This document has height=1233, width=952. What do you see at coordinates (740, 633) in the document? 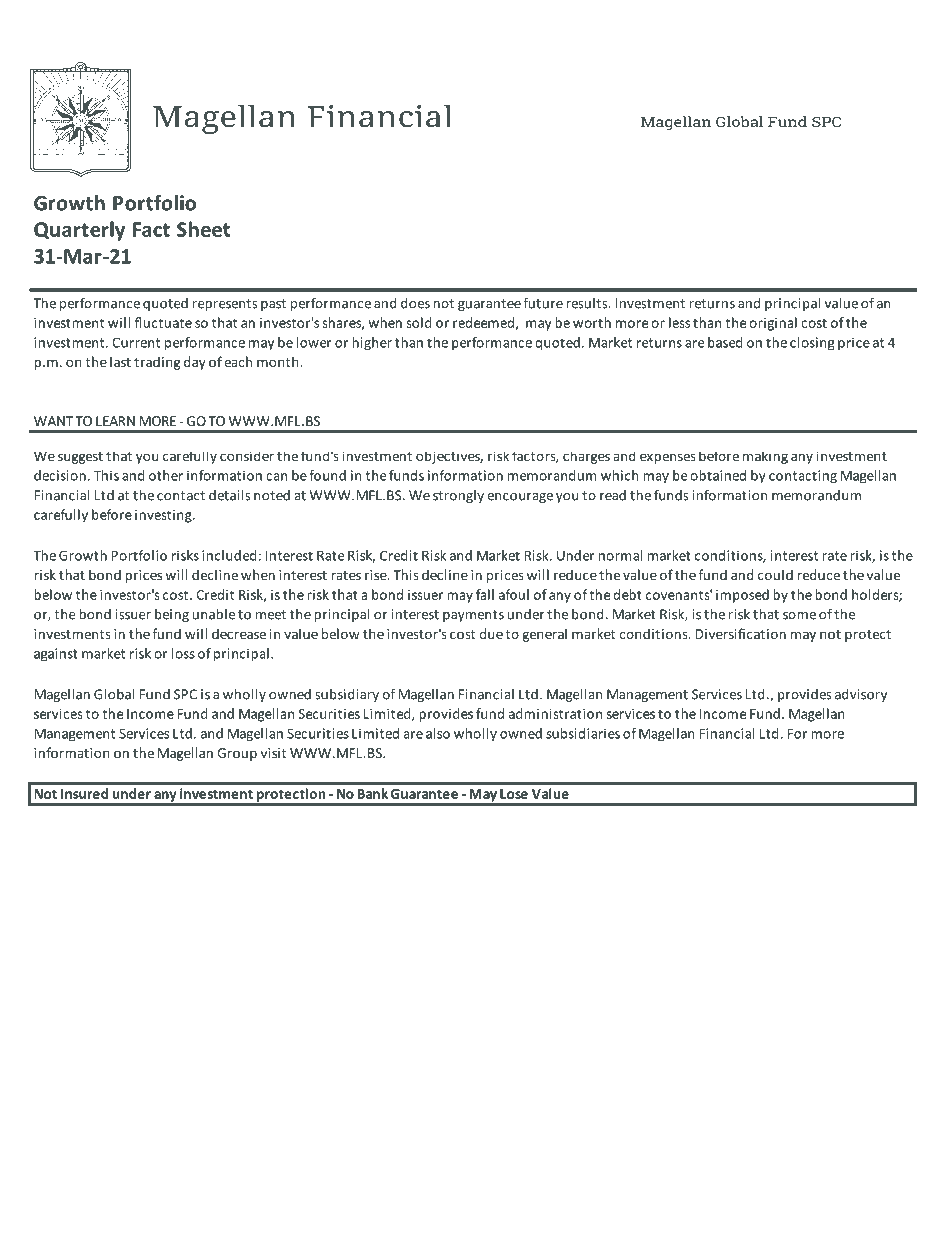
I see `Diversification` at bounding box center [740, 633].
